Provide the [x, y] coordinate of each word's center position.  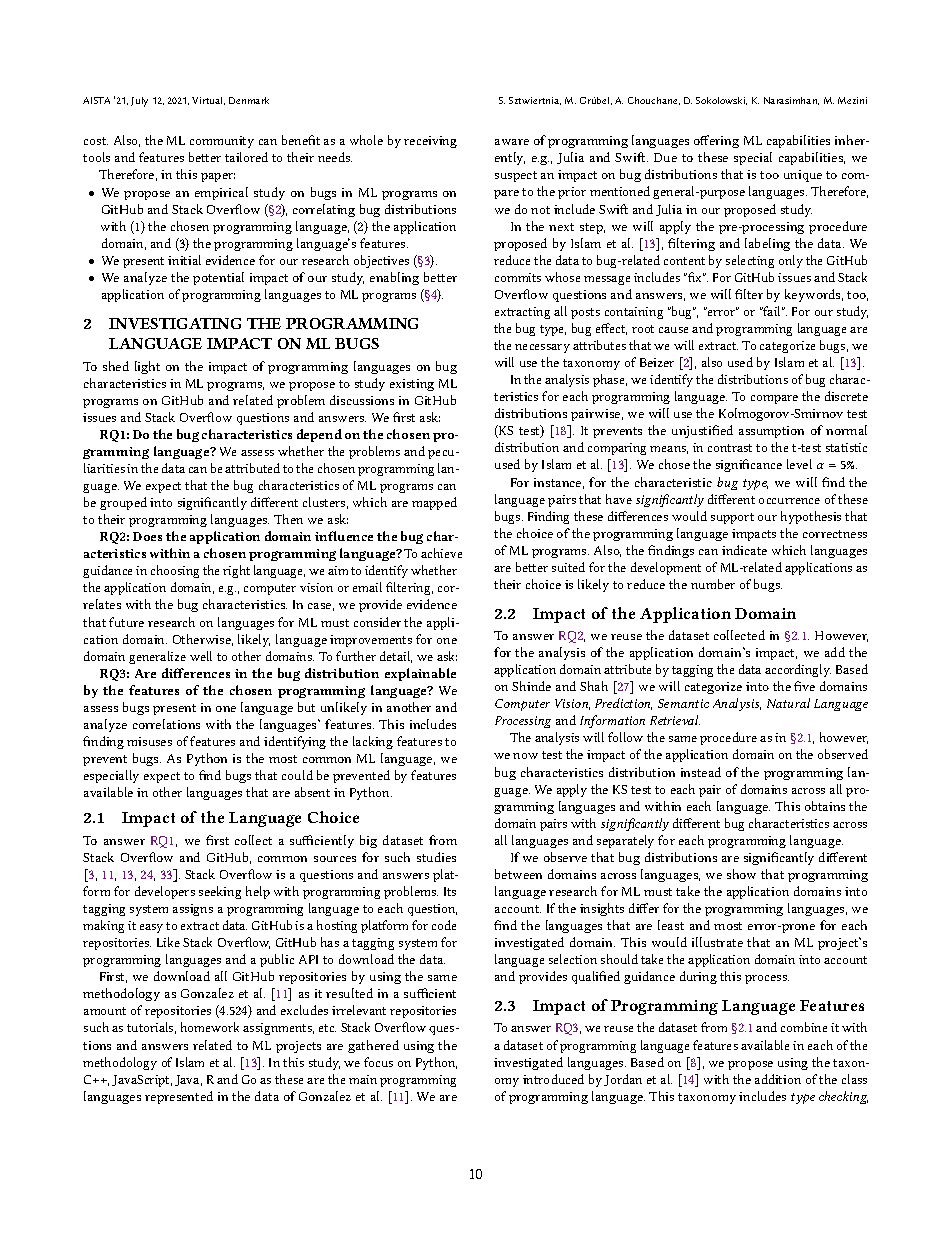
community [222, 142]
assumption [771, 432]
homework [210, 1027]
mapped [434, 503]
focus [378, 1062]
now [525, 756]
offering [716, 141]
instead [701, 772]
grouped [123, 503]
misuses [149, 741]
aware [512, 142]
